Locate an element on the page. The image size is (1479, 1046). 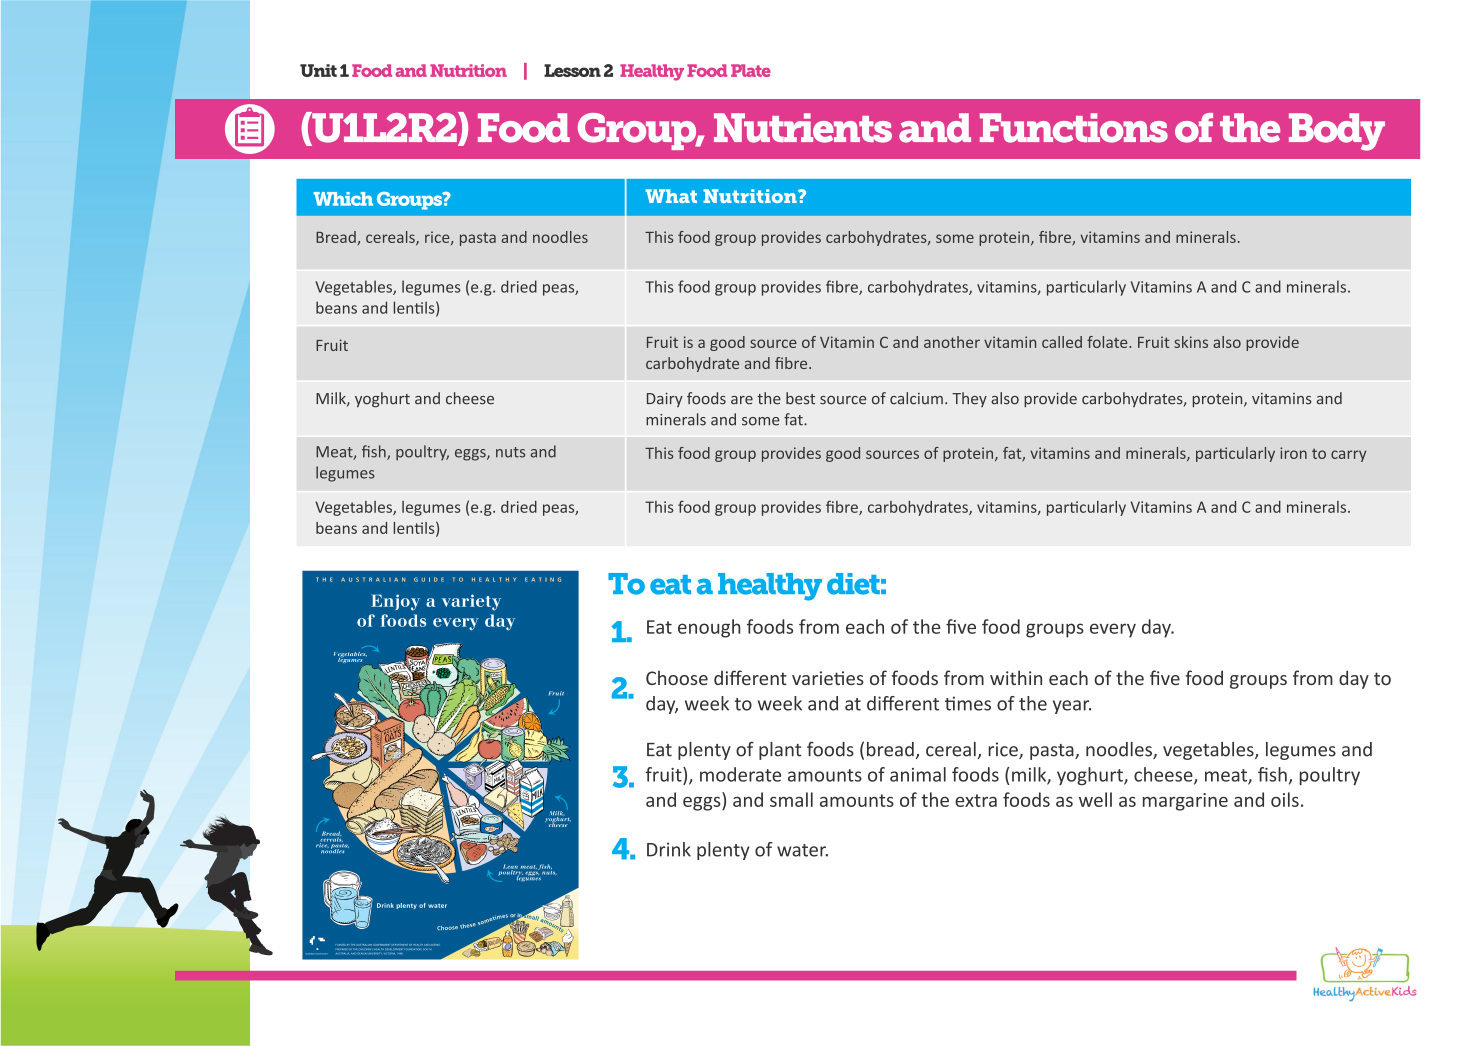
AGEING is located at coordinates (435, 945).
